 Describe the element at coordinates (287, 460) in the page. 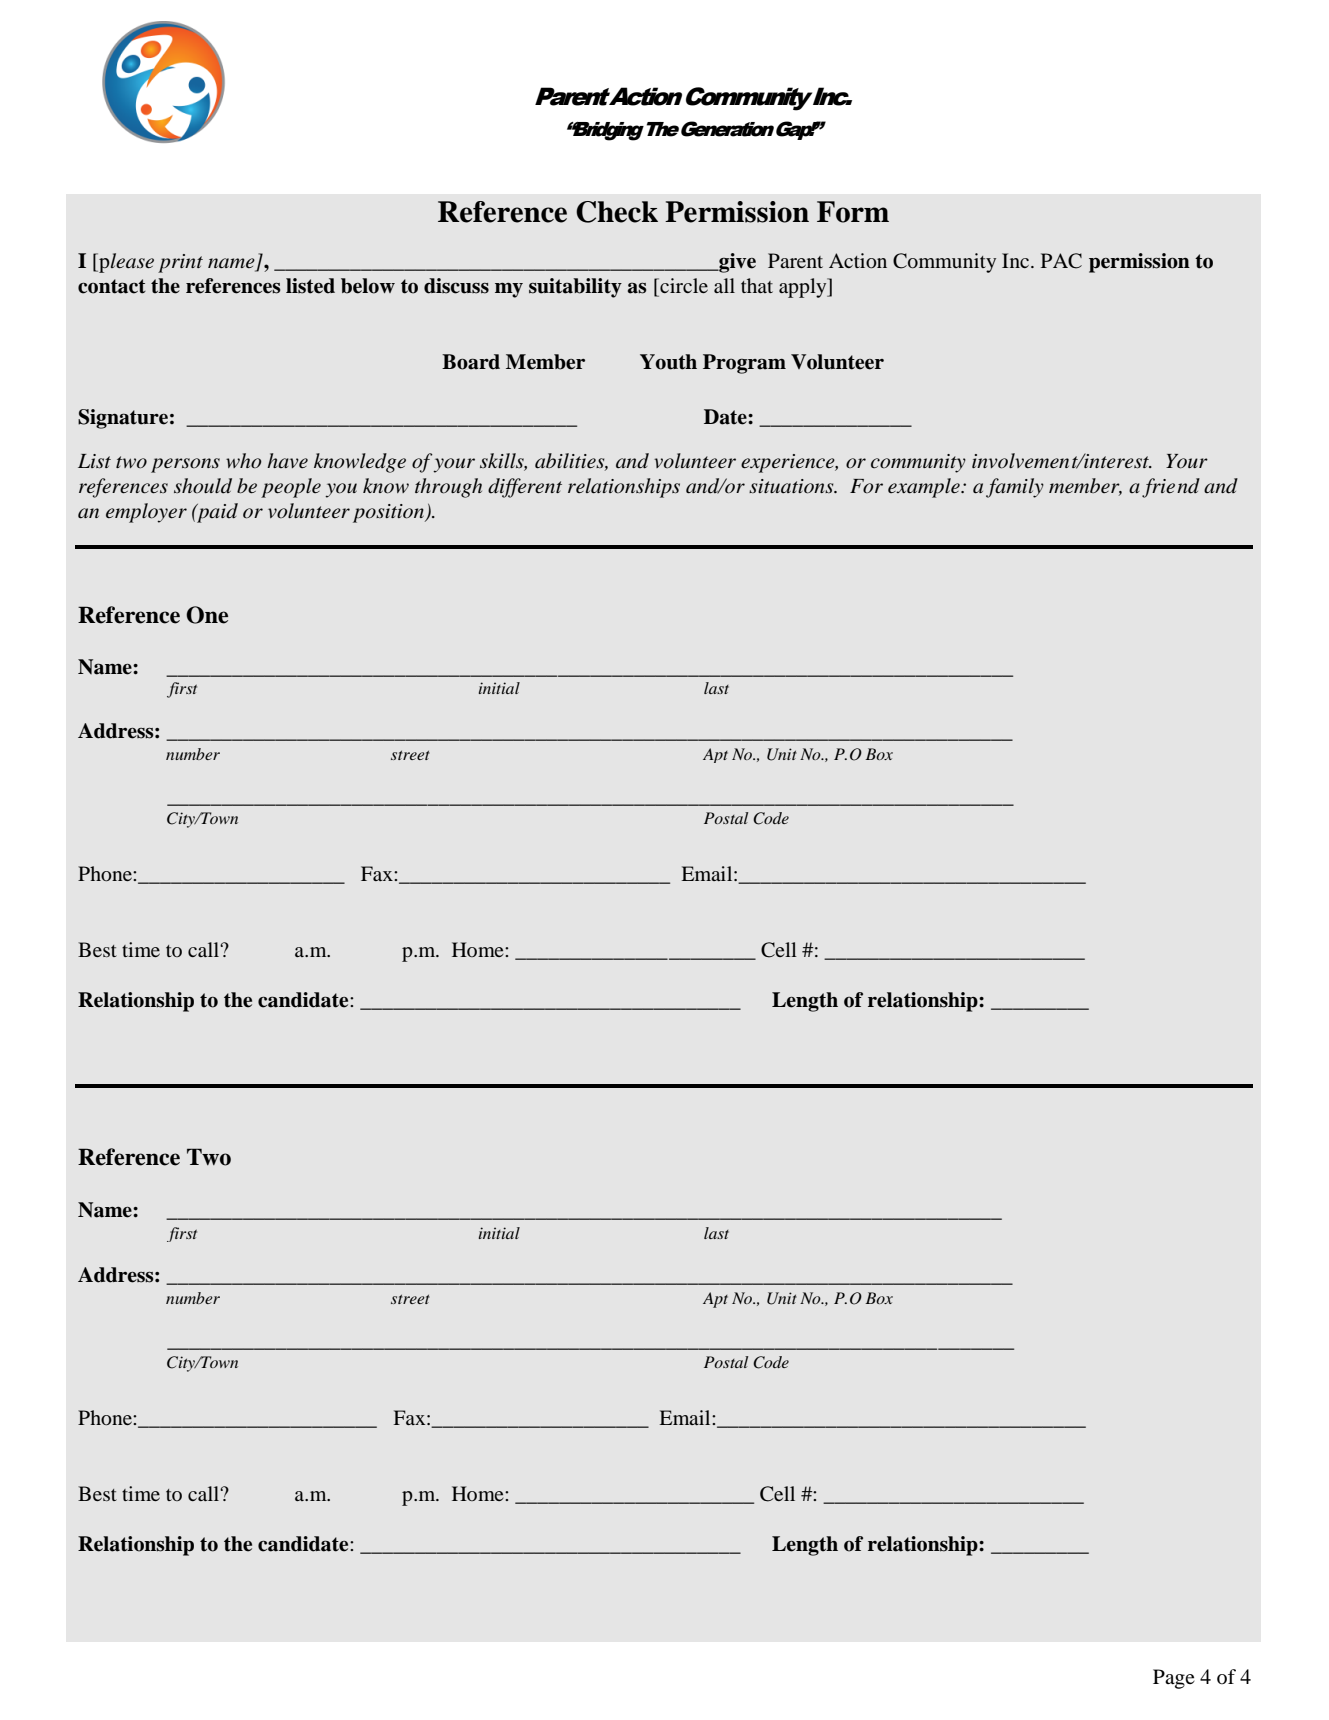

I see `have` at that location.
